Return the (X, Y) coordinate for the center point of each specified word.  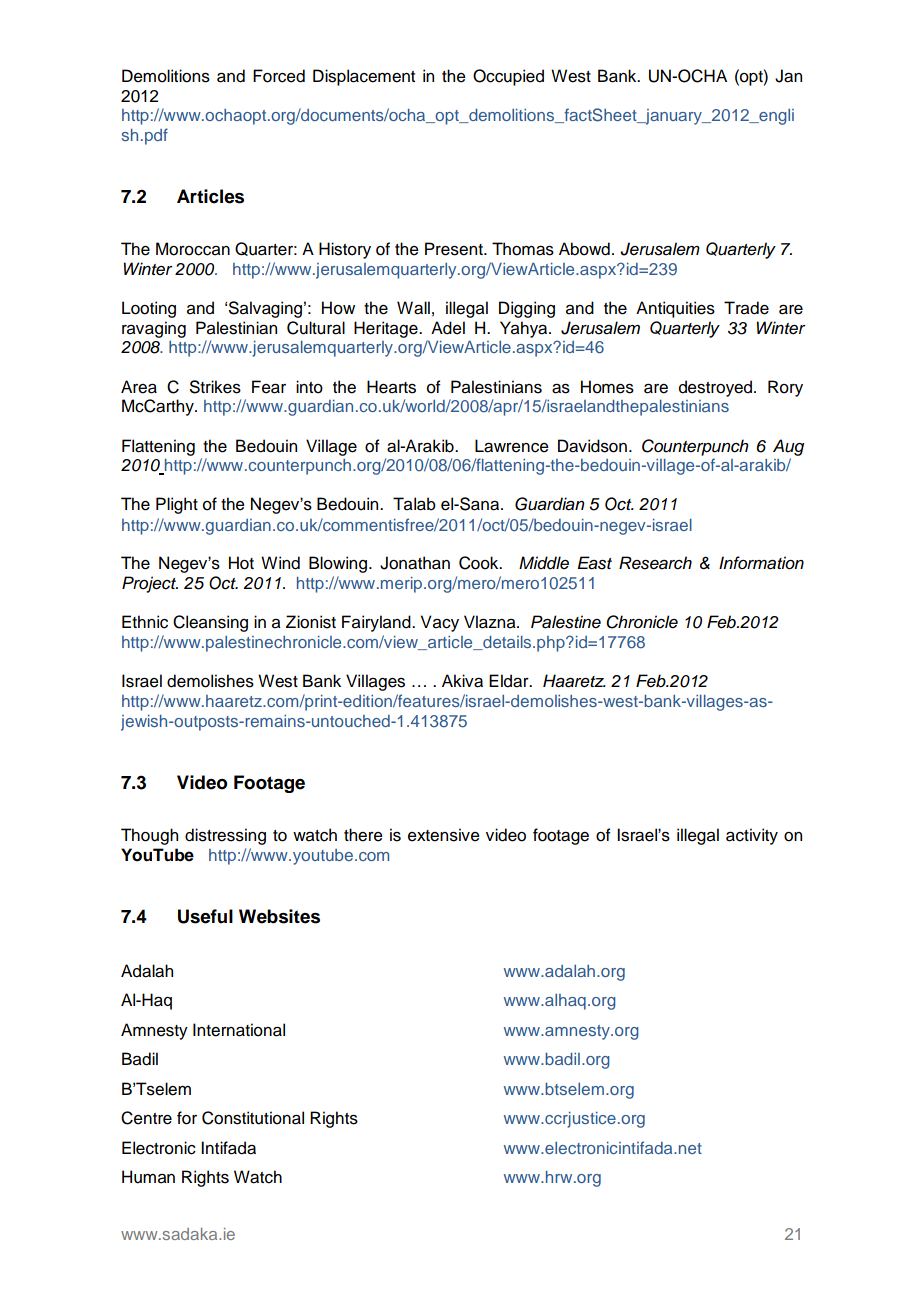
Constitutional (253, 1118)
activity (752, 836)
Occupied (508, 77)
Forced (279, 76)
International (239, 1030)
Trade (746, 308)
